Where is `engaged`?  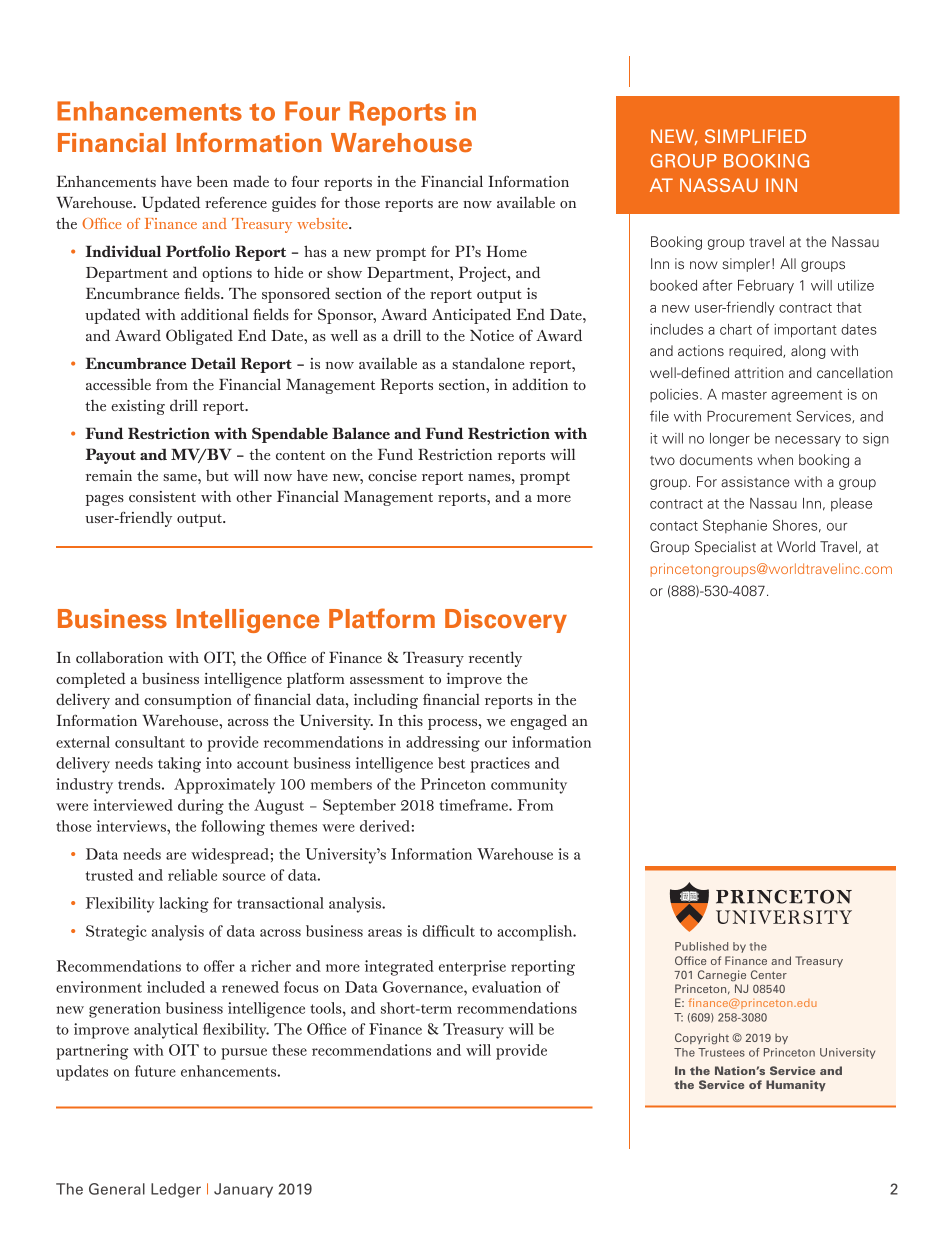
engaged is located at coordinates (538, 722).
